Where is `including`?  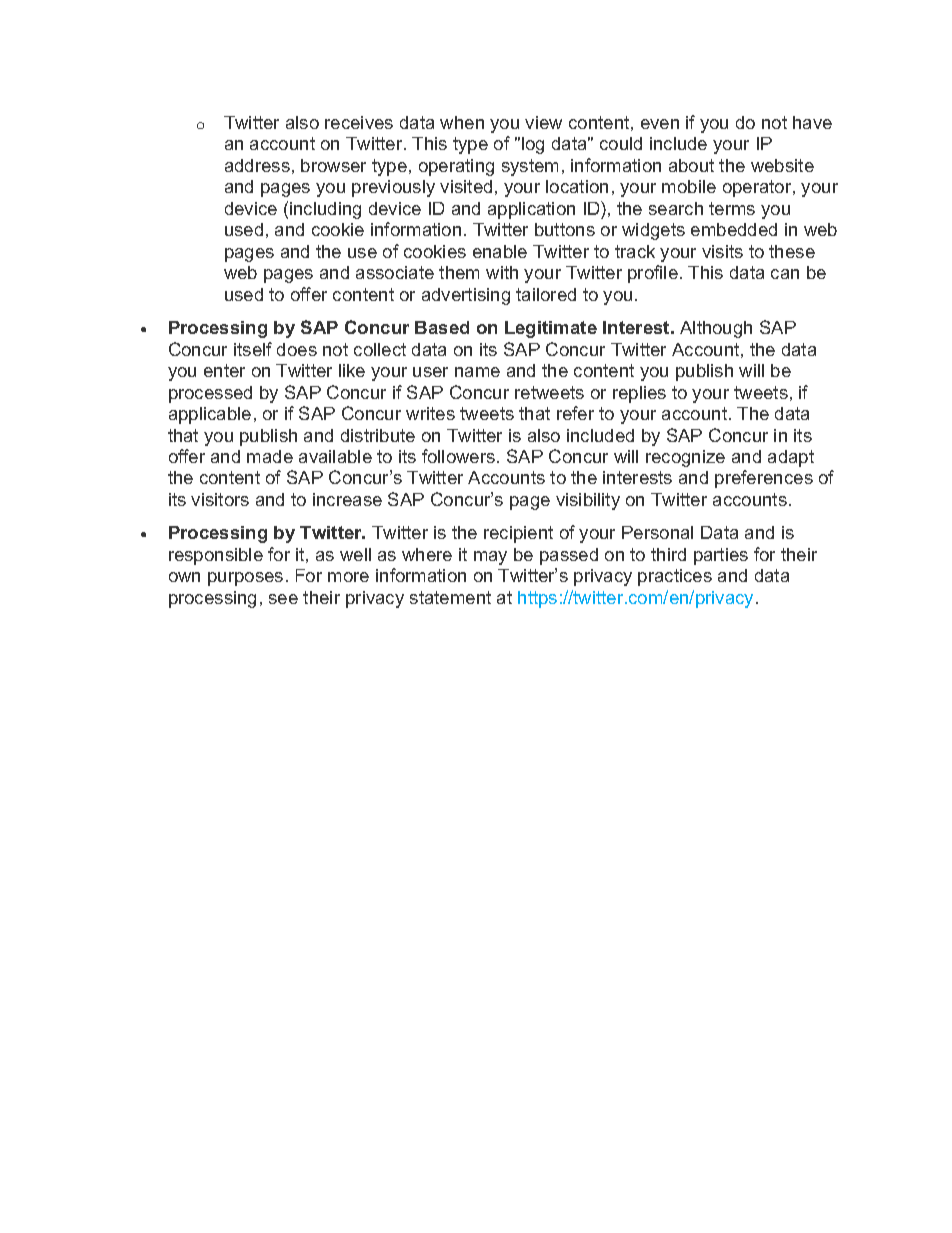
including is located at coordinates (325, 210).
